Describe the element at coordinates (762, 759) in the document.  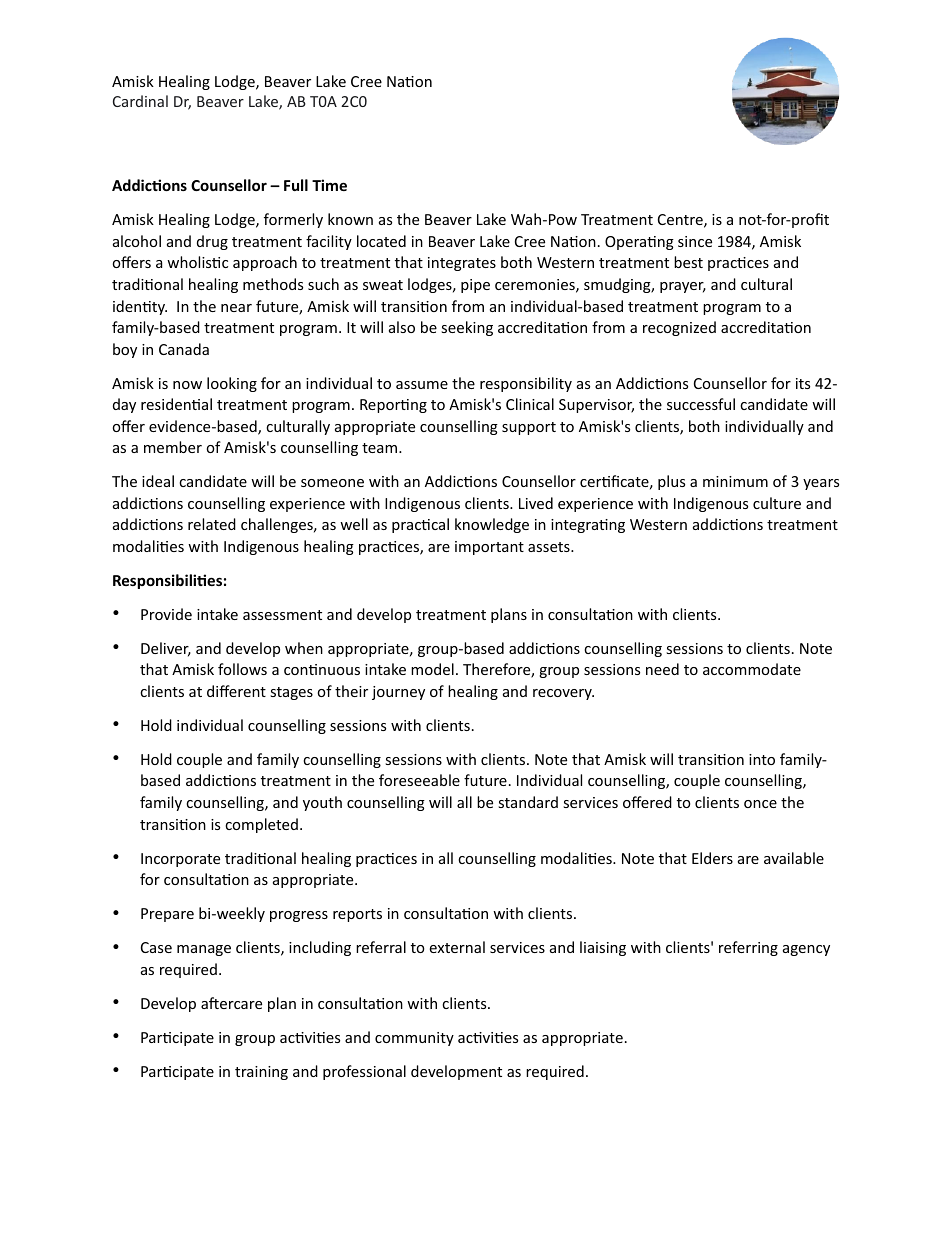
I see `into` at that location.
